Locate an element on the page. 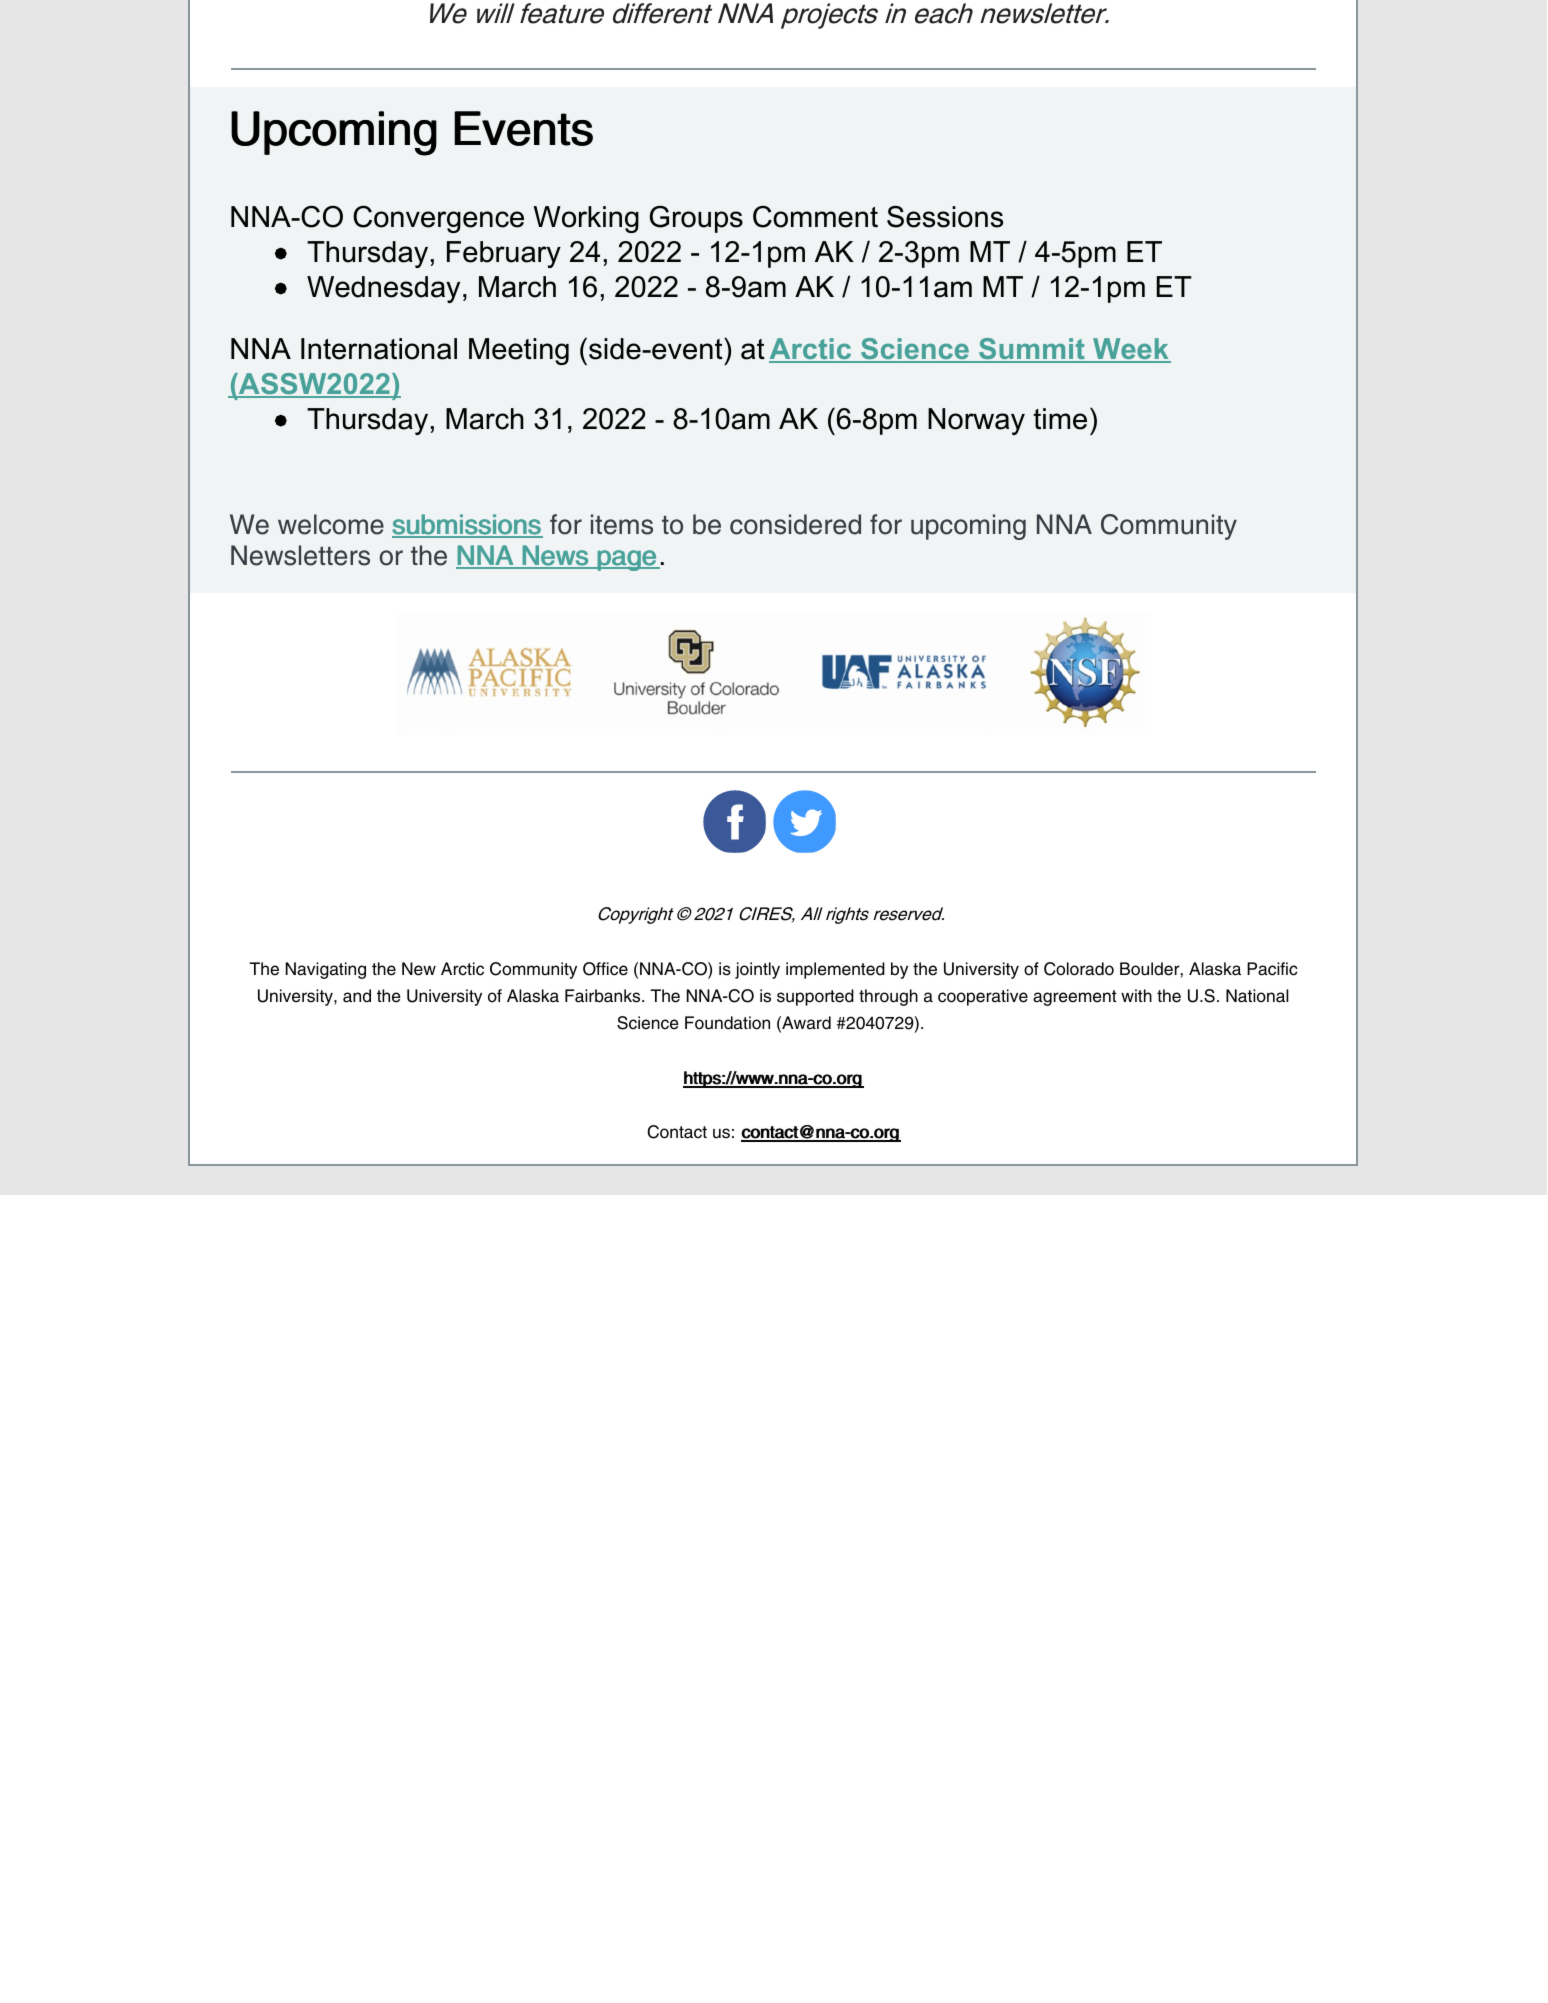 This page has height=2003, width=1548. Sessions is located at coordinates (945, 217).
